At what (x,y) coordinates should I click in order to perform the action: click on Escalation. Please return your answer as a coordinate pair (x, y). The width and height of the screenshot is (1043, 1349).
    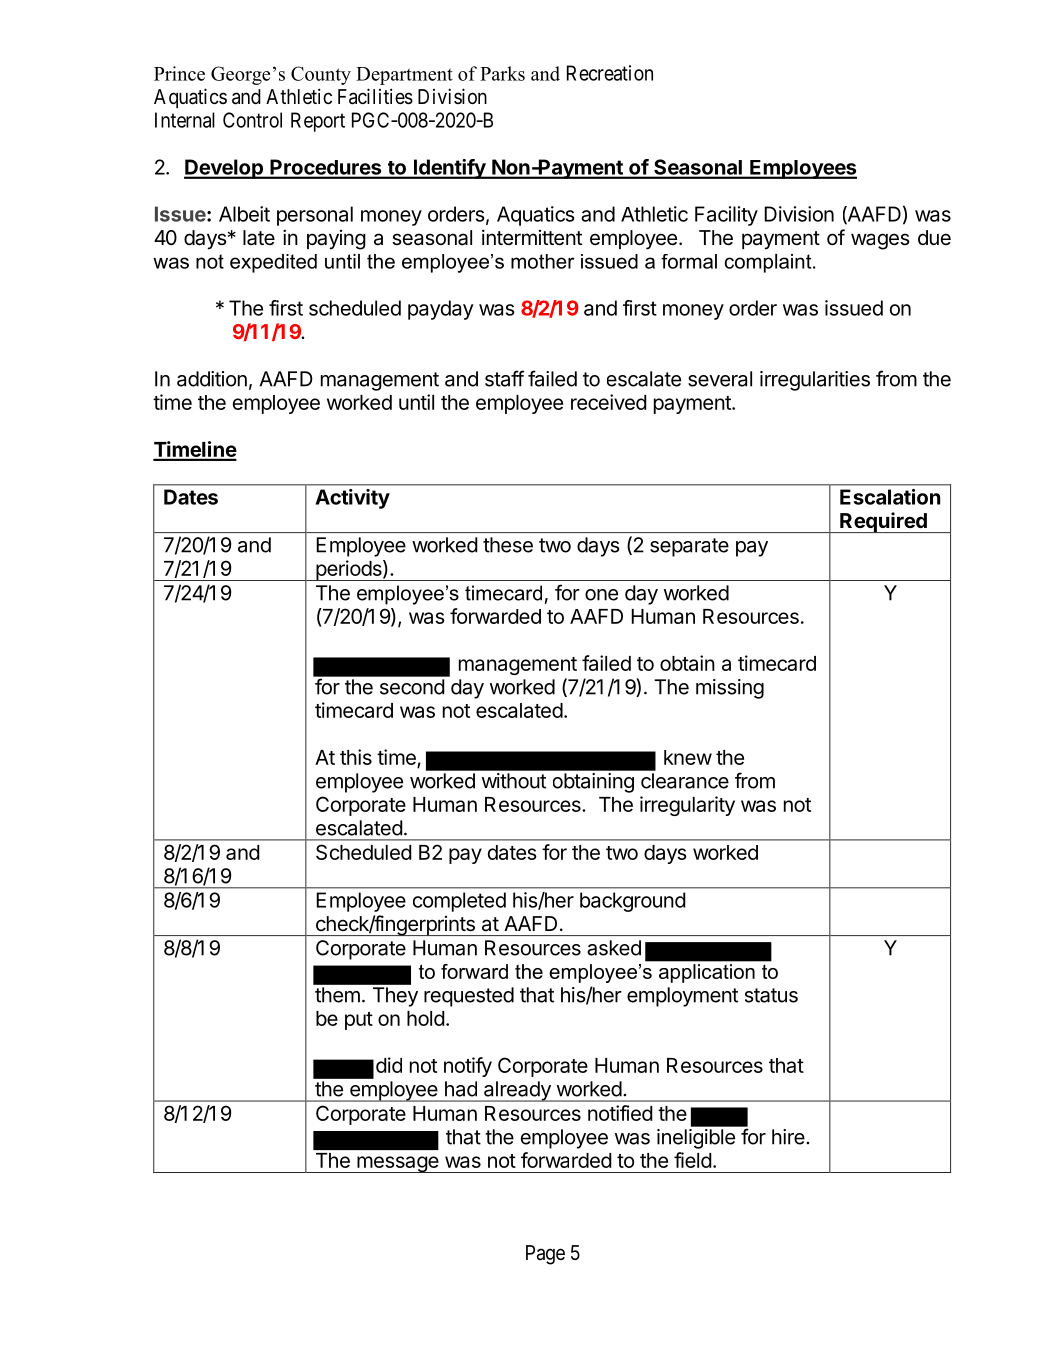
    Looking at the image, I should click on (890, 497).
